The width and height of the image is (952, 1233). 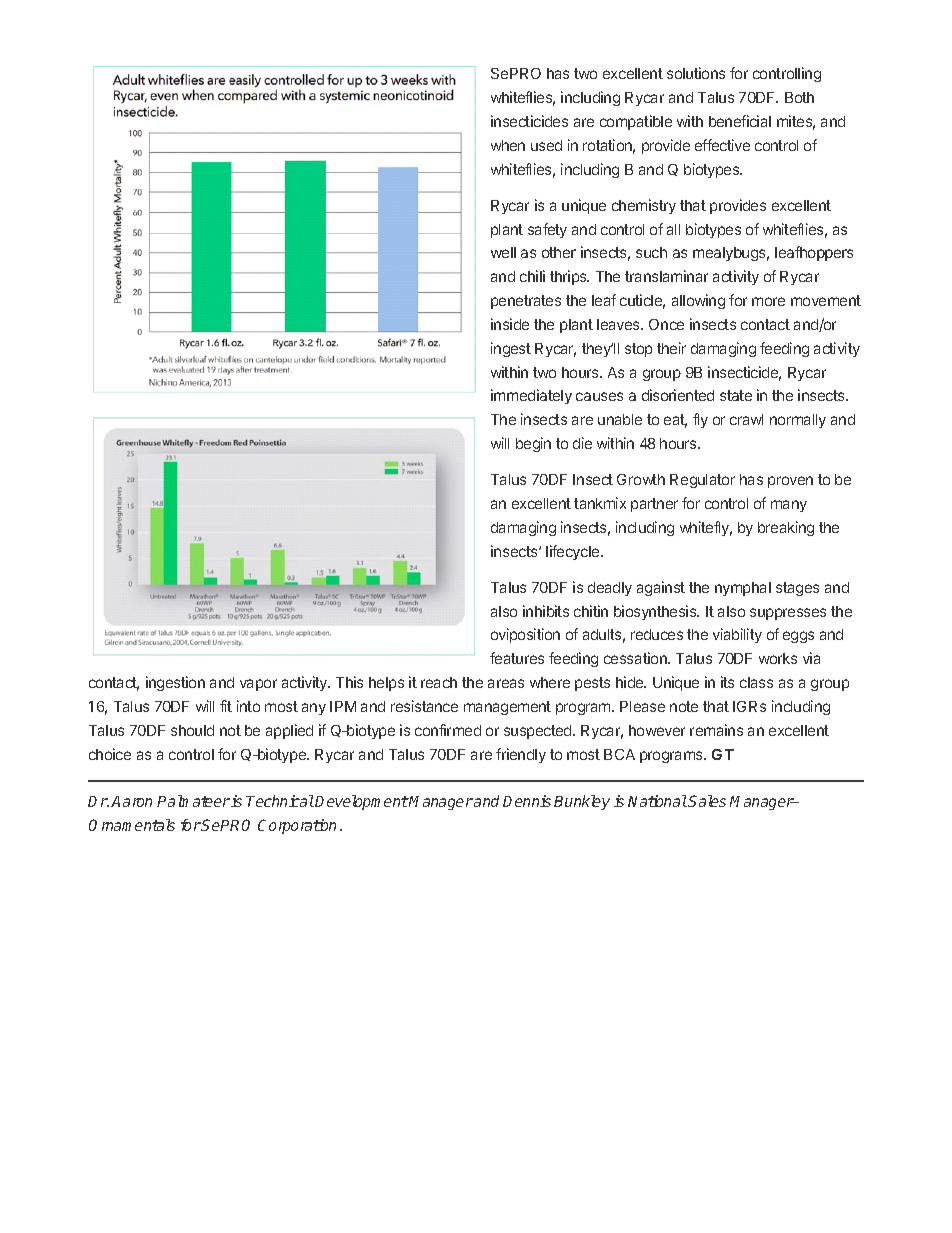 I want to click on Sales, so click(x=707, y=801).
